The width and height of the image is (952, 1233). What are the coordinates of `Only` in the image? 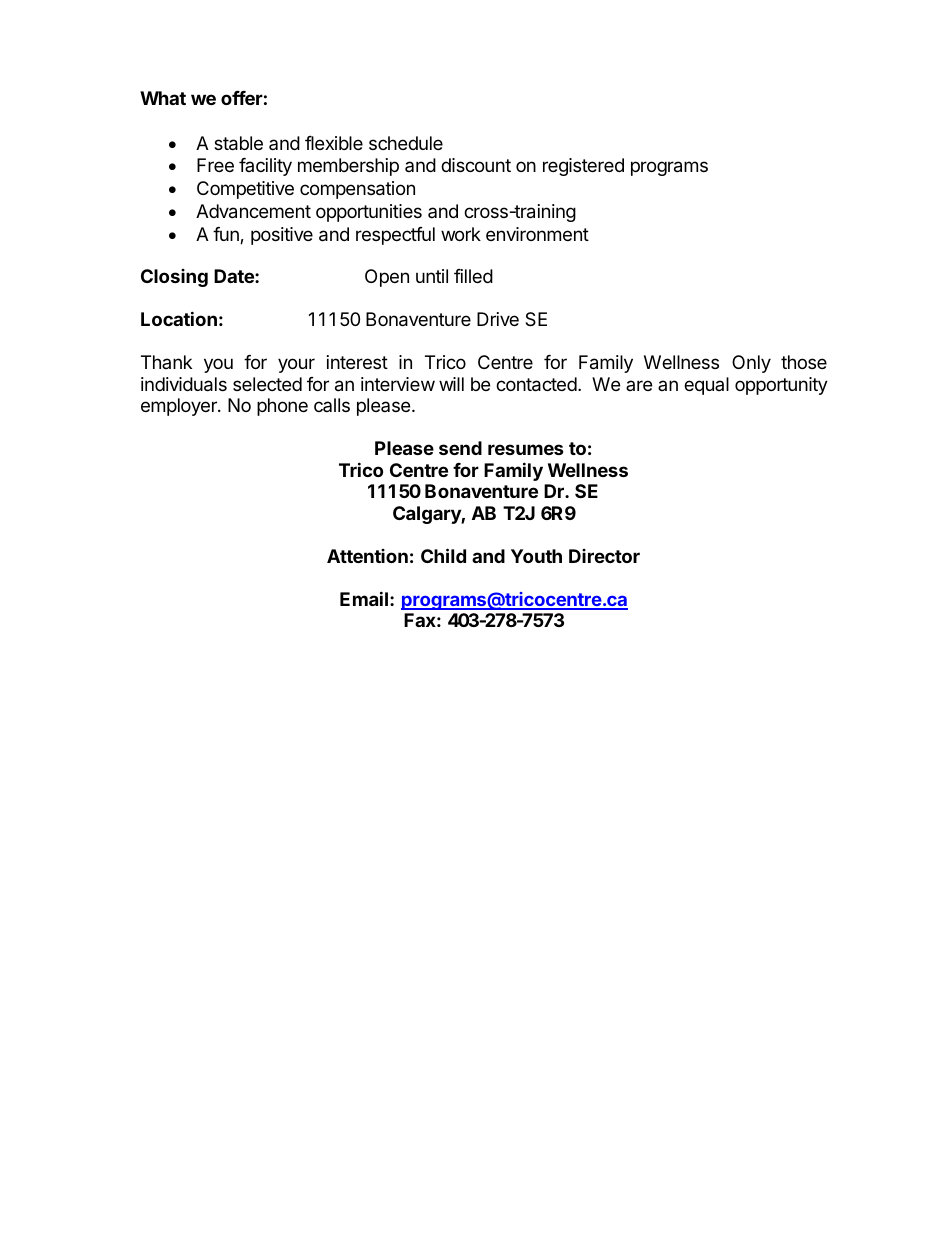 It's located at (751, 364).
